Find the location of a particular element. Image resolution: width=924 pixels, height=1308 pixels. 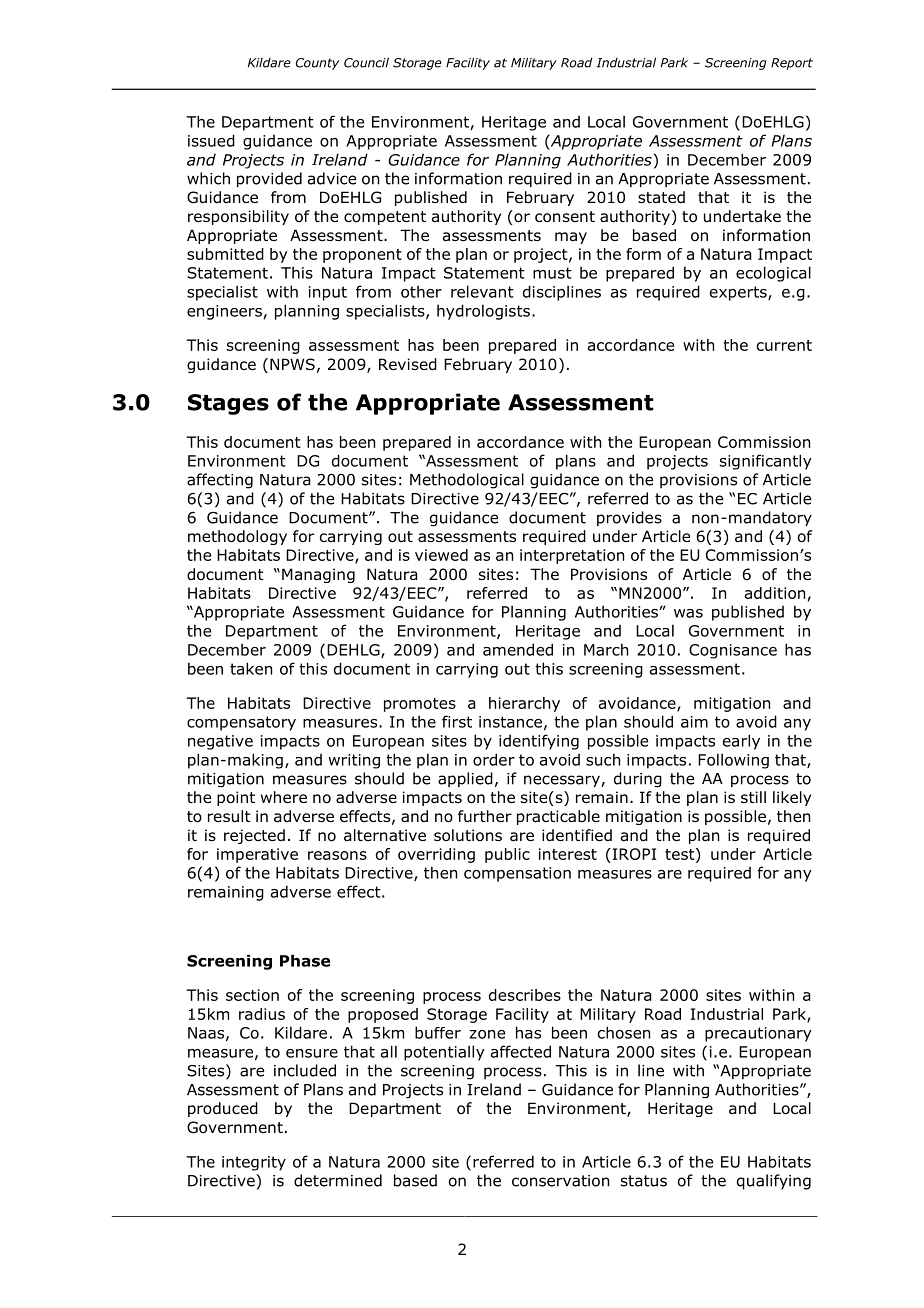

compensation is located at coordinates (517, 874).
